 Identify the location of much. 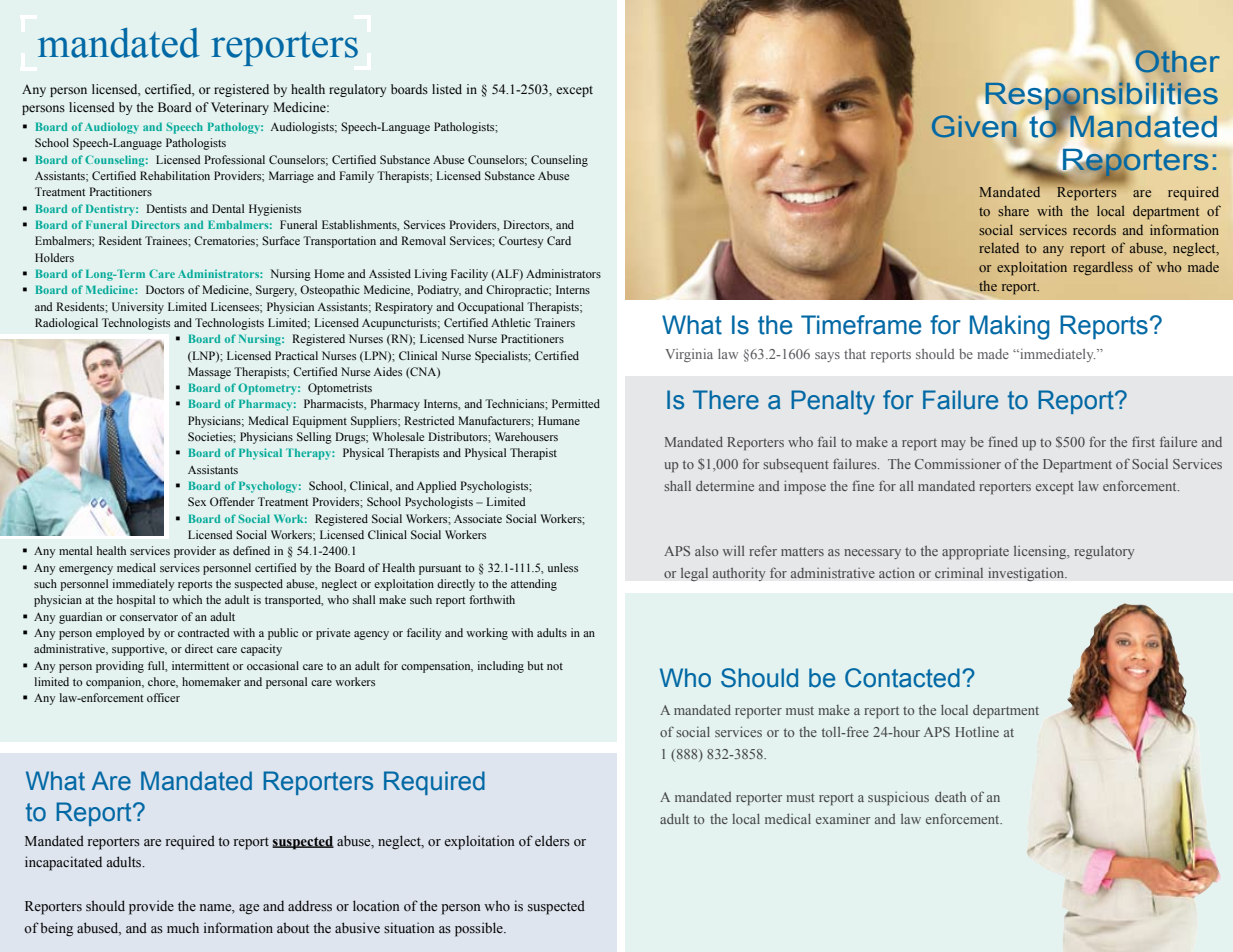
(183, 927).
